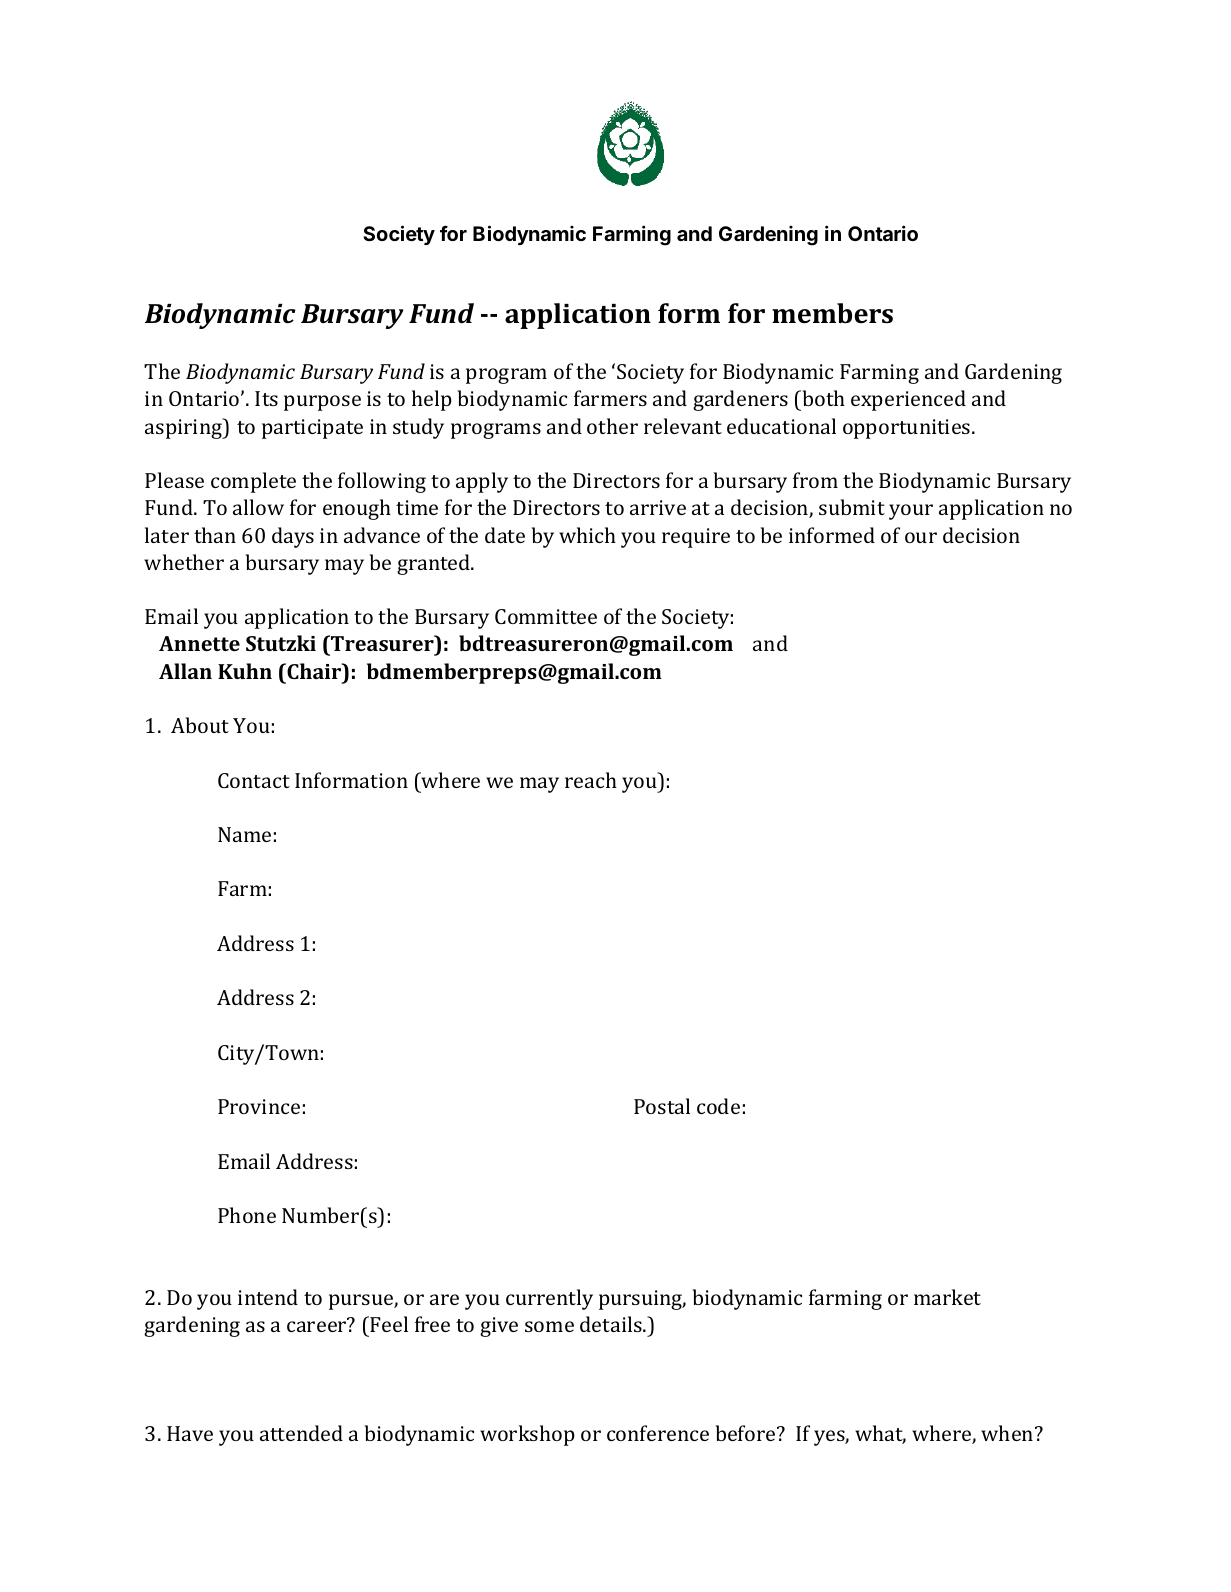 Image resolution: width=1231 pixels, height=1592 pixels. I want to click on your, so click(911, 512).
